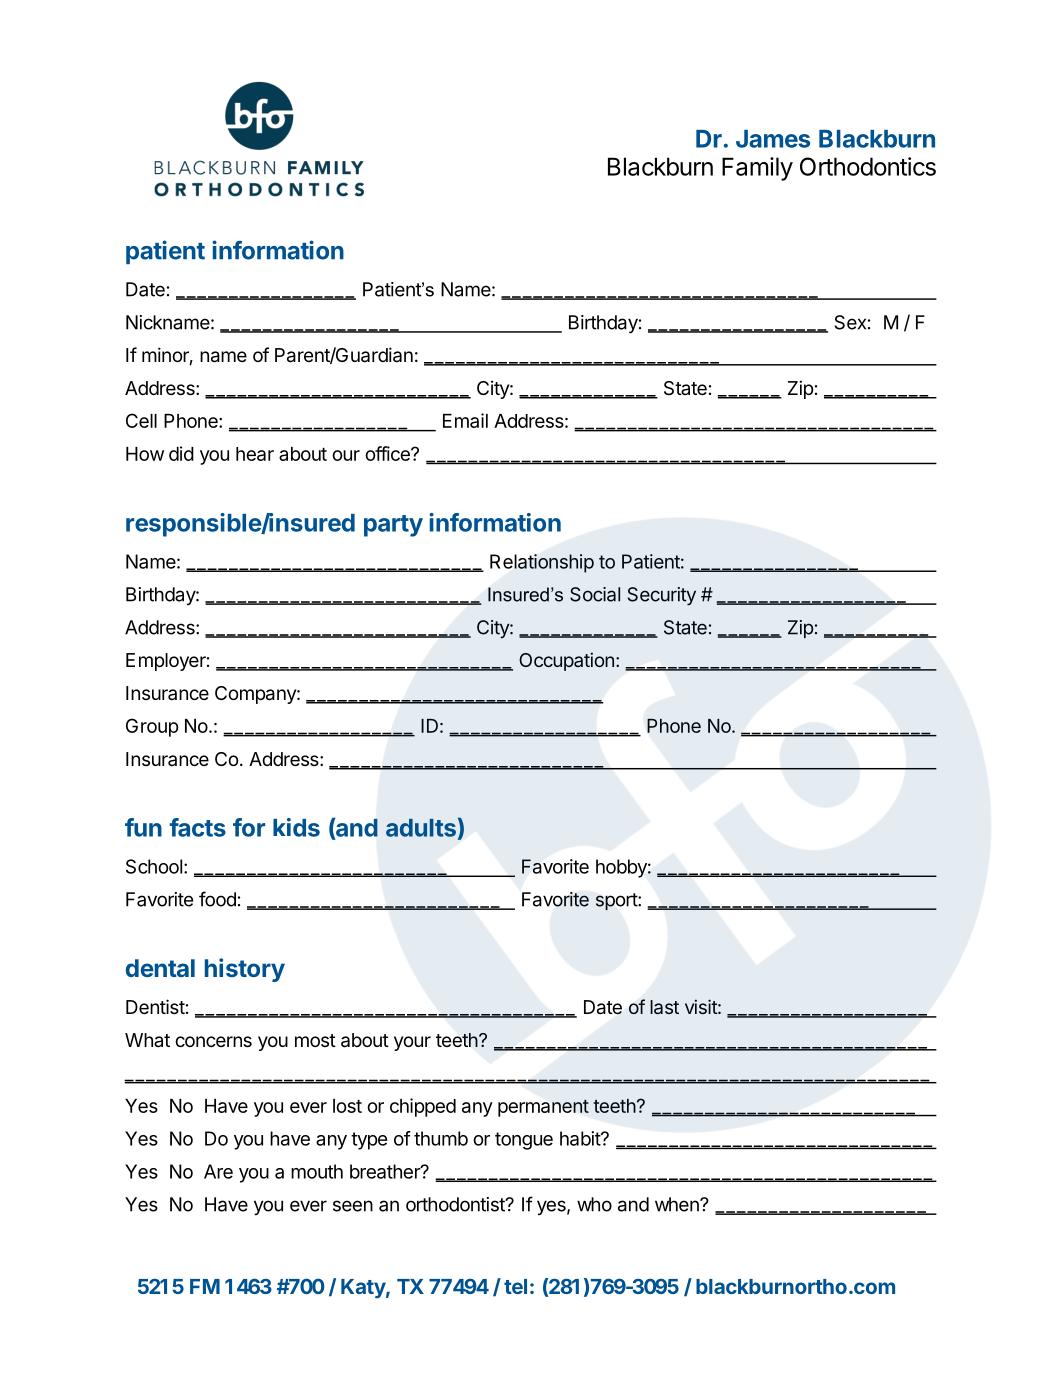  What do you see at coordinates (757, 169) in the screenshot?
I see `Family` at bounding box center [757, 169].
